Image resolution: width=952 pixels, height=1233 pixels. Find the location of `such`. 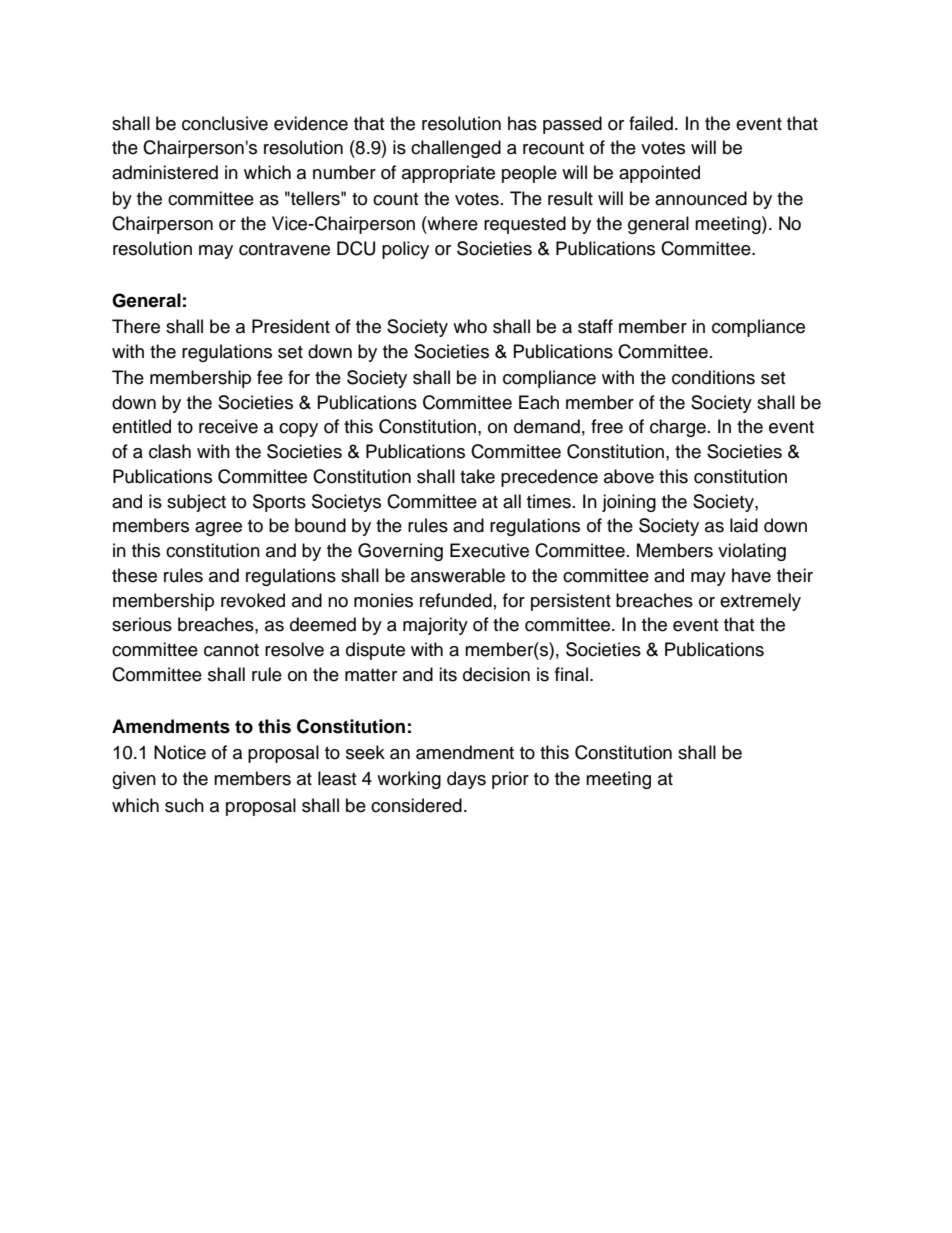

such is located at coordinates (184, 805).
